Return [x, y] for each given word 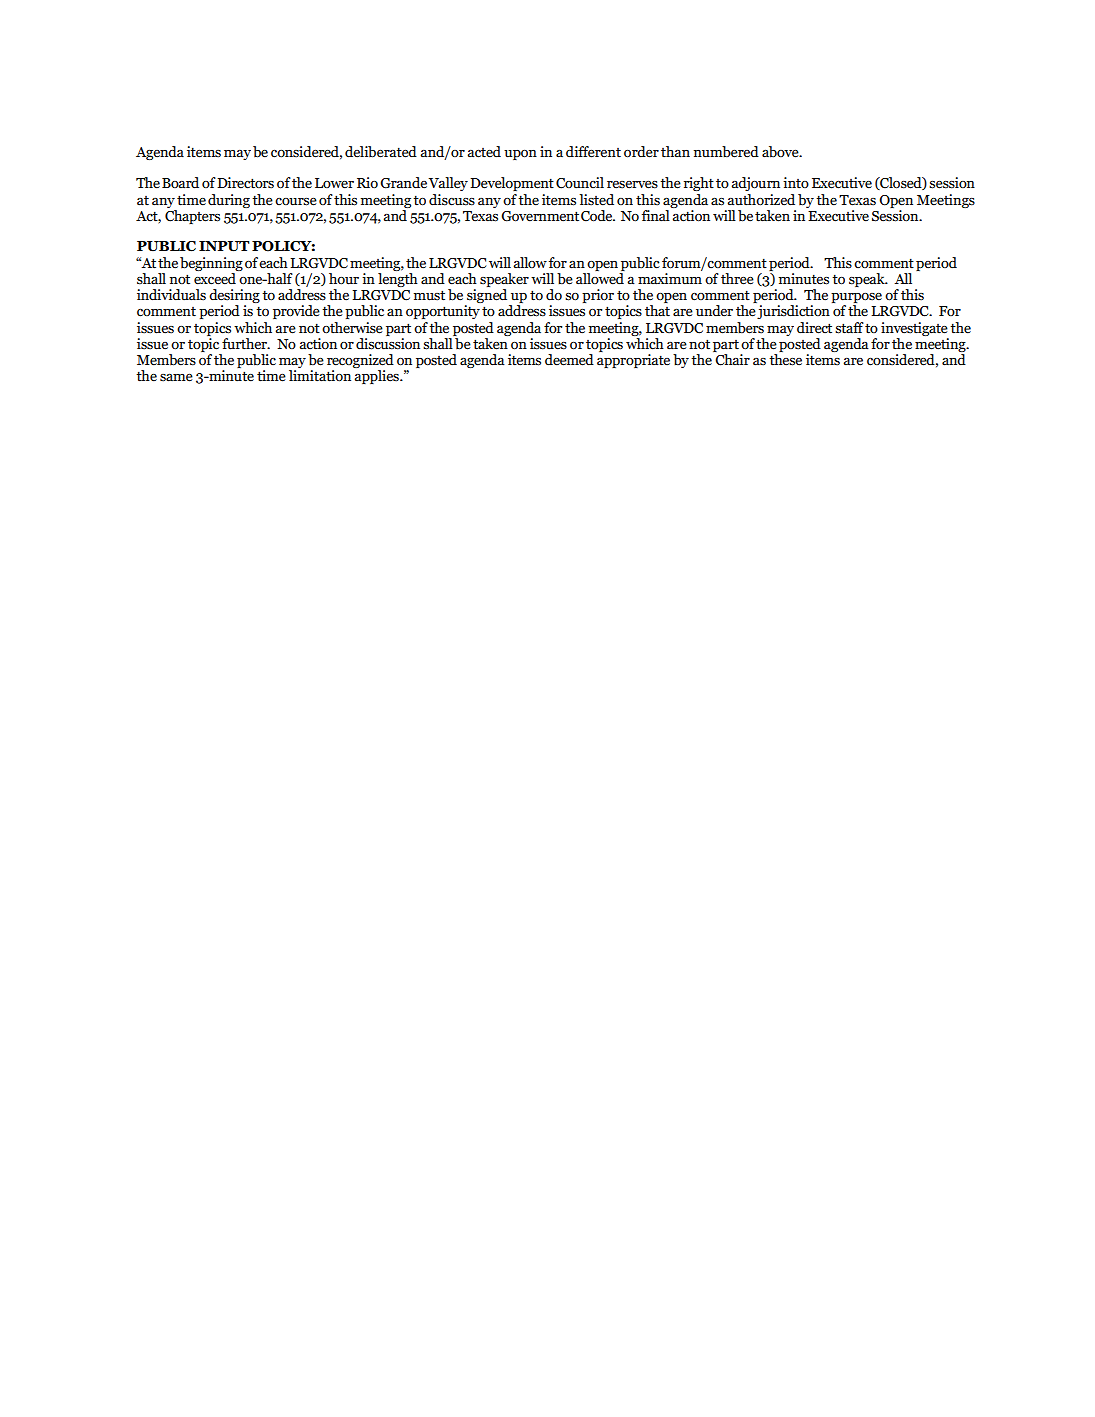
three [737, 279]
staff [849, 328]
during [229, 201]
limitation [320, 376]
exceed [215, 279]
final [657, 214]
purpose [856, 299]
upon [520, 155]
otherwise [352, 328]
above [781, 152]
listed [596, 200]
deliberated [381, 152]
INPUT [224, 246]
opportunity [443, 312]
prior [598, 296]
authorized [761, 200]
